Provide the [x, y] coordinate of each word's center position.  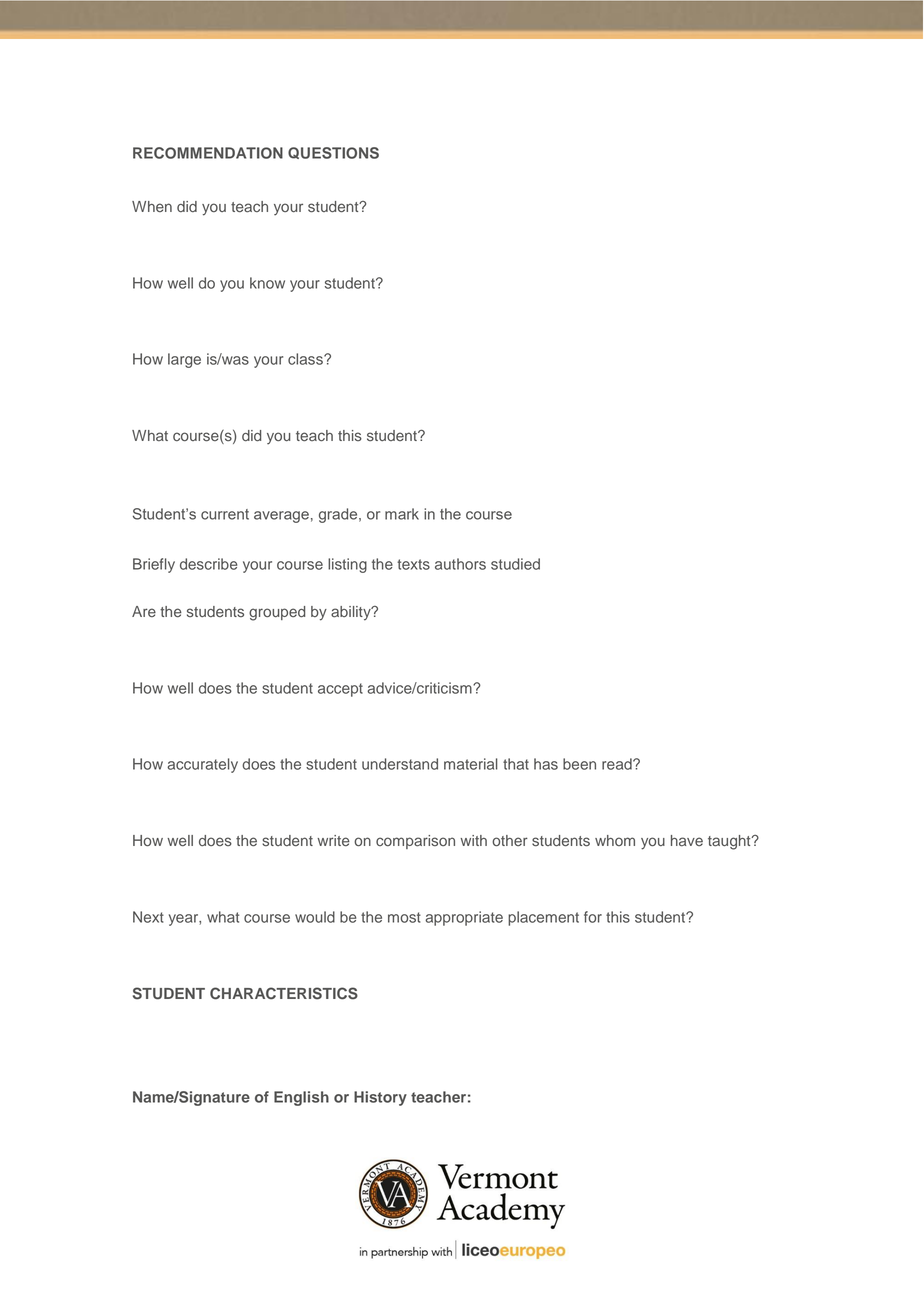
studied [515, 564]
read [618, 764]
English [301, 1098]
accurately [202, 765]
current [225, 514]
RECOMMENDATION [208, 153]
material [471, 764]
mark [402, 514]
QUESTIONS [333, 153]
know [267, 283]
